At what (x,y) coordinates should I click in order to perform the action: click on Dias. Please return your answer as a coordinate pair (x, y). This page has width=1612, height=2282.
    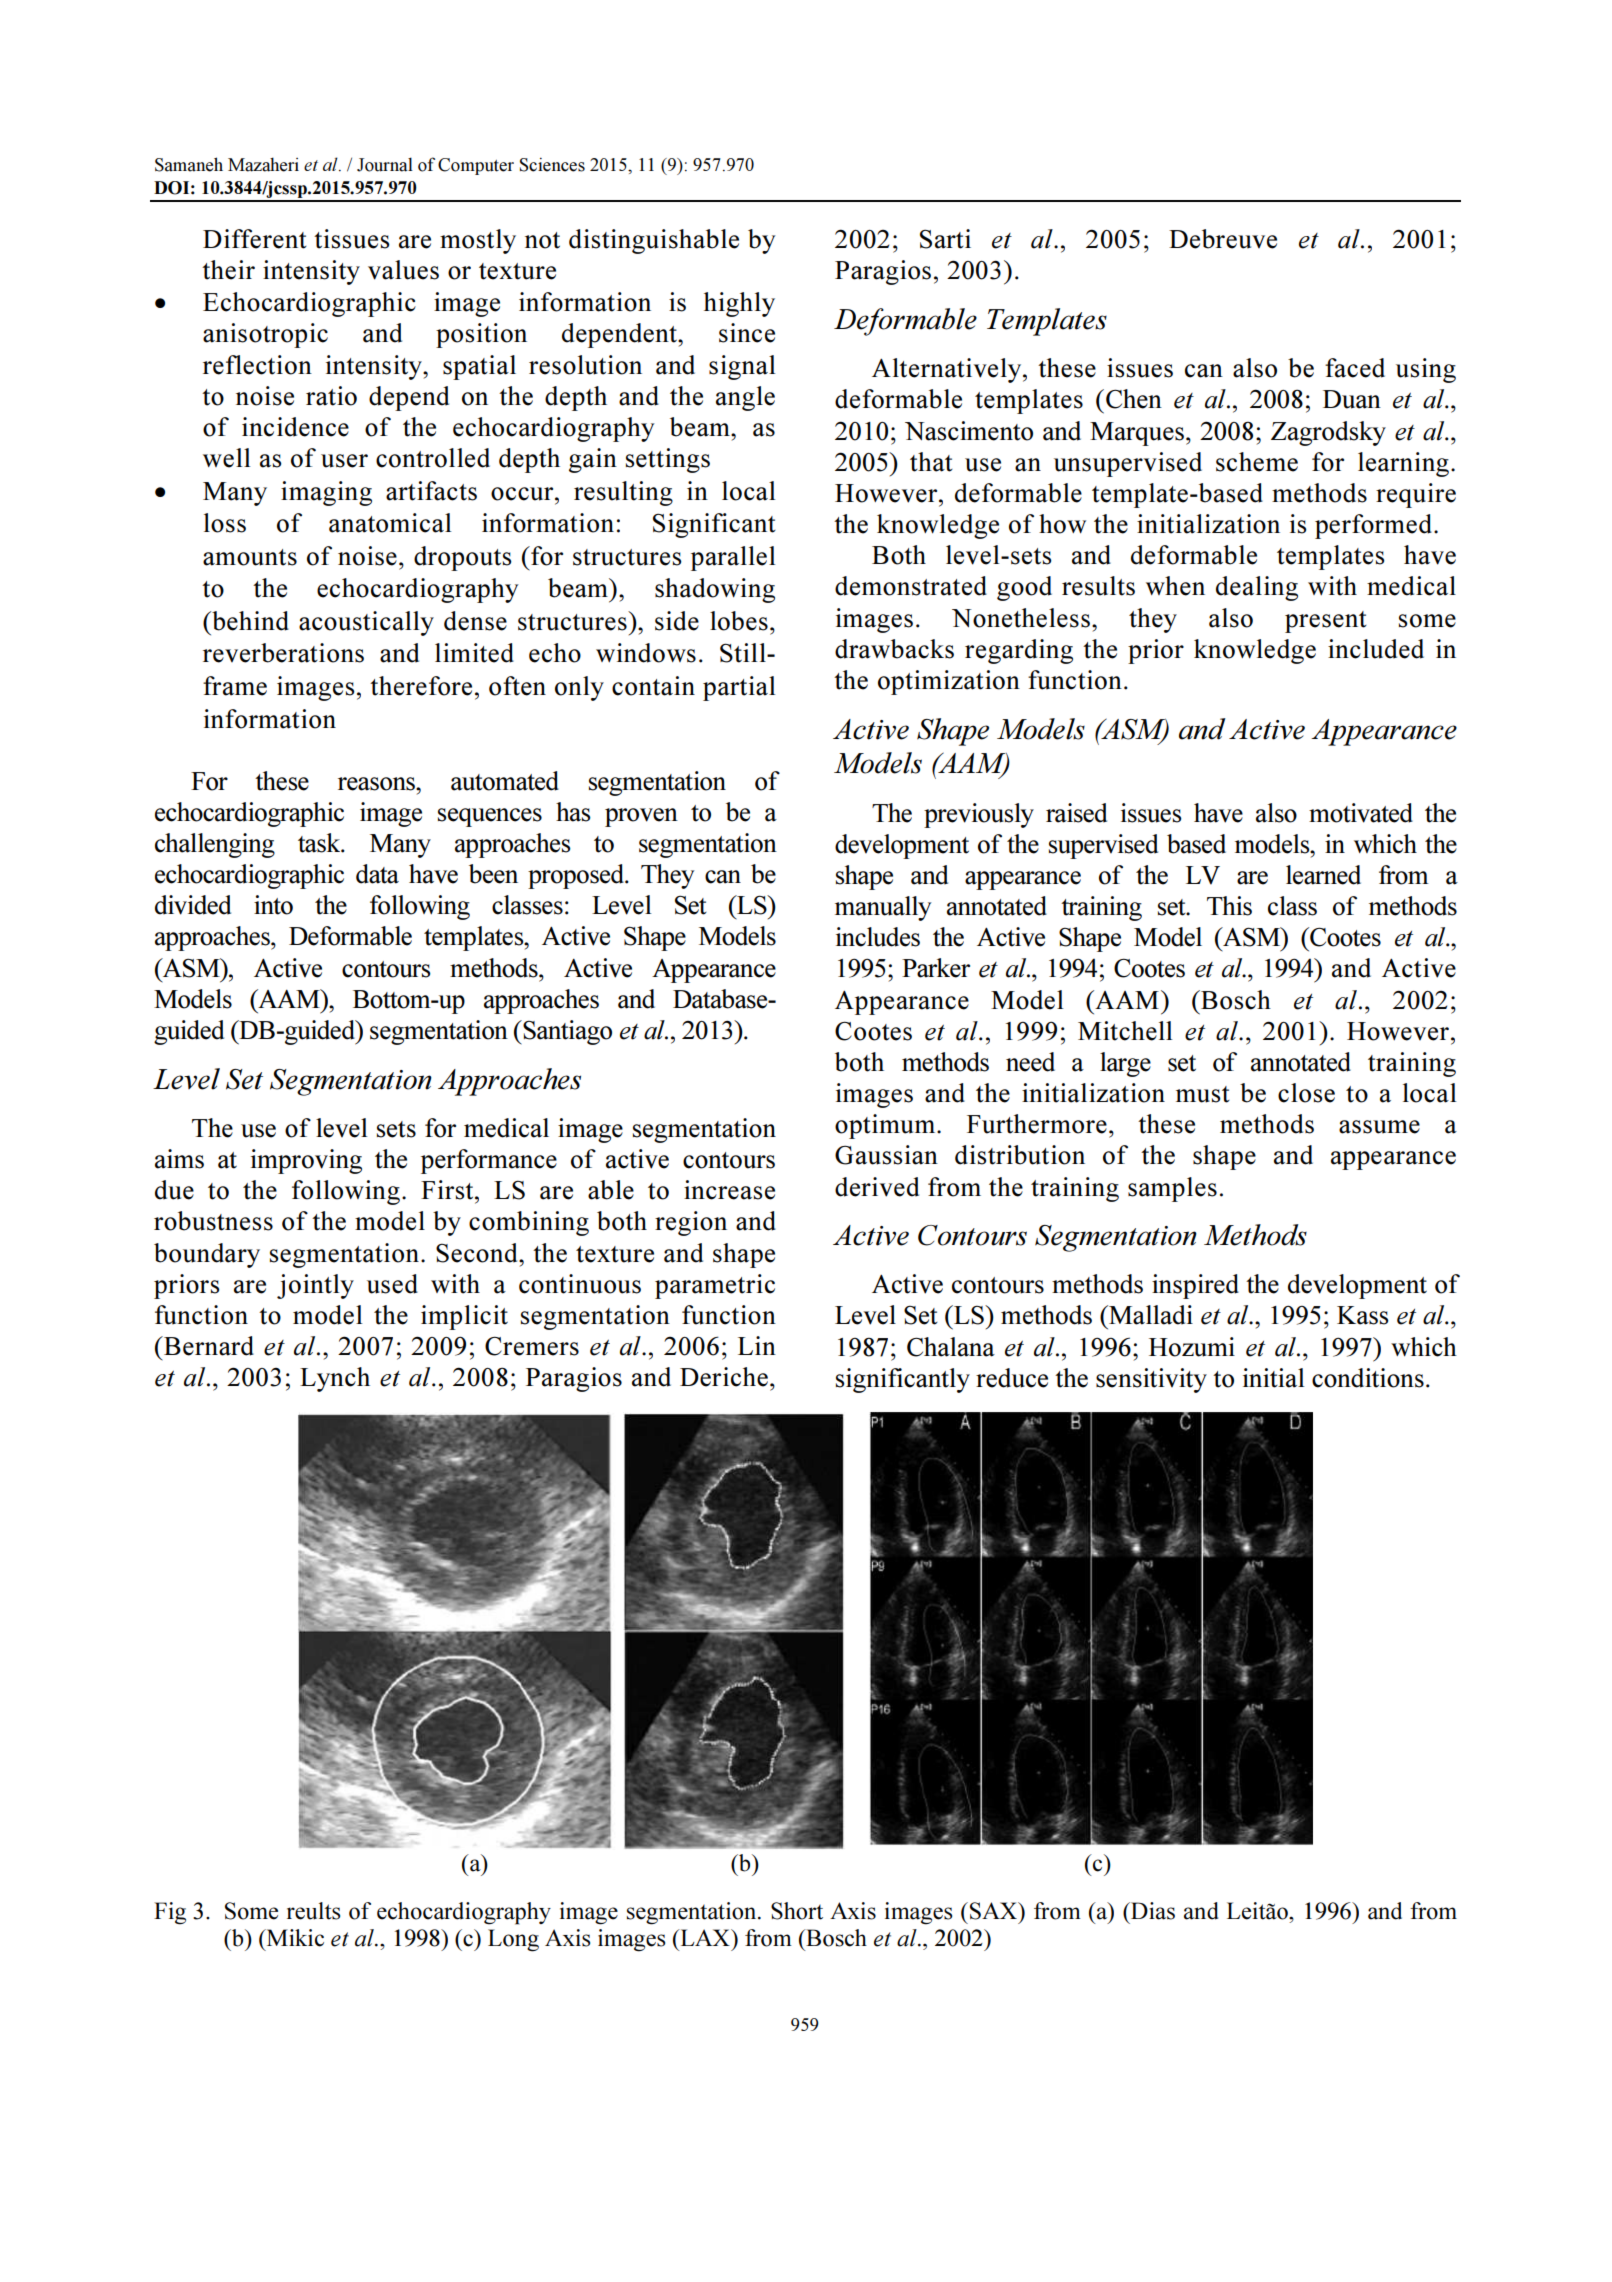
    Looking at the image, I should click on (1152, 1911).
